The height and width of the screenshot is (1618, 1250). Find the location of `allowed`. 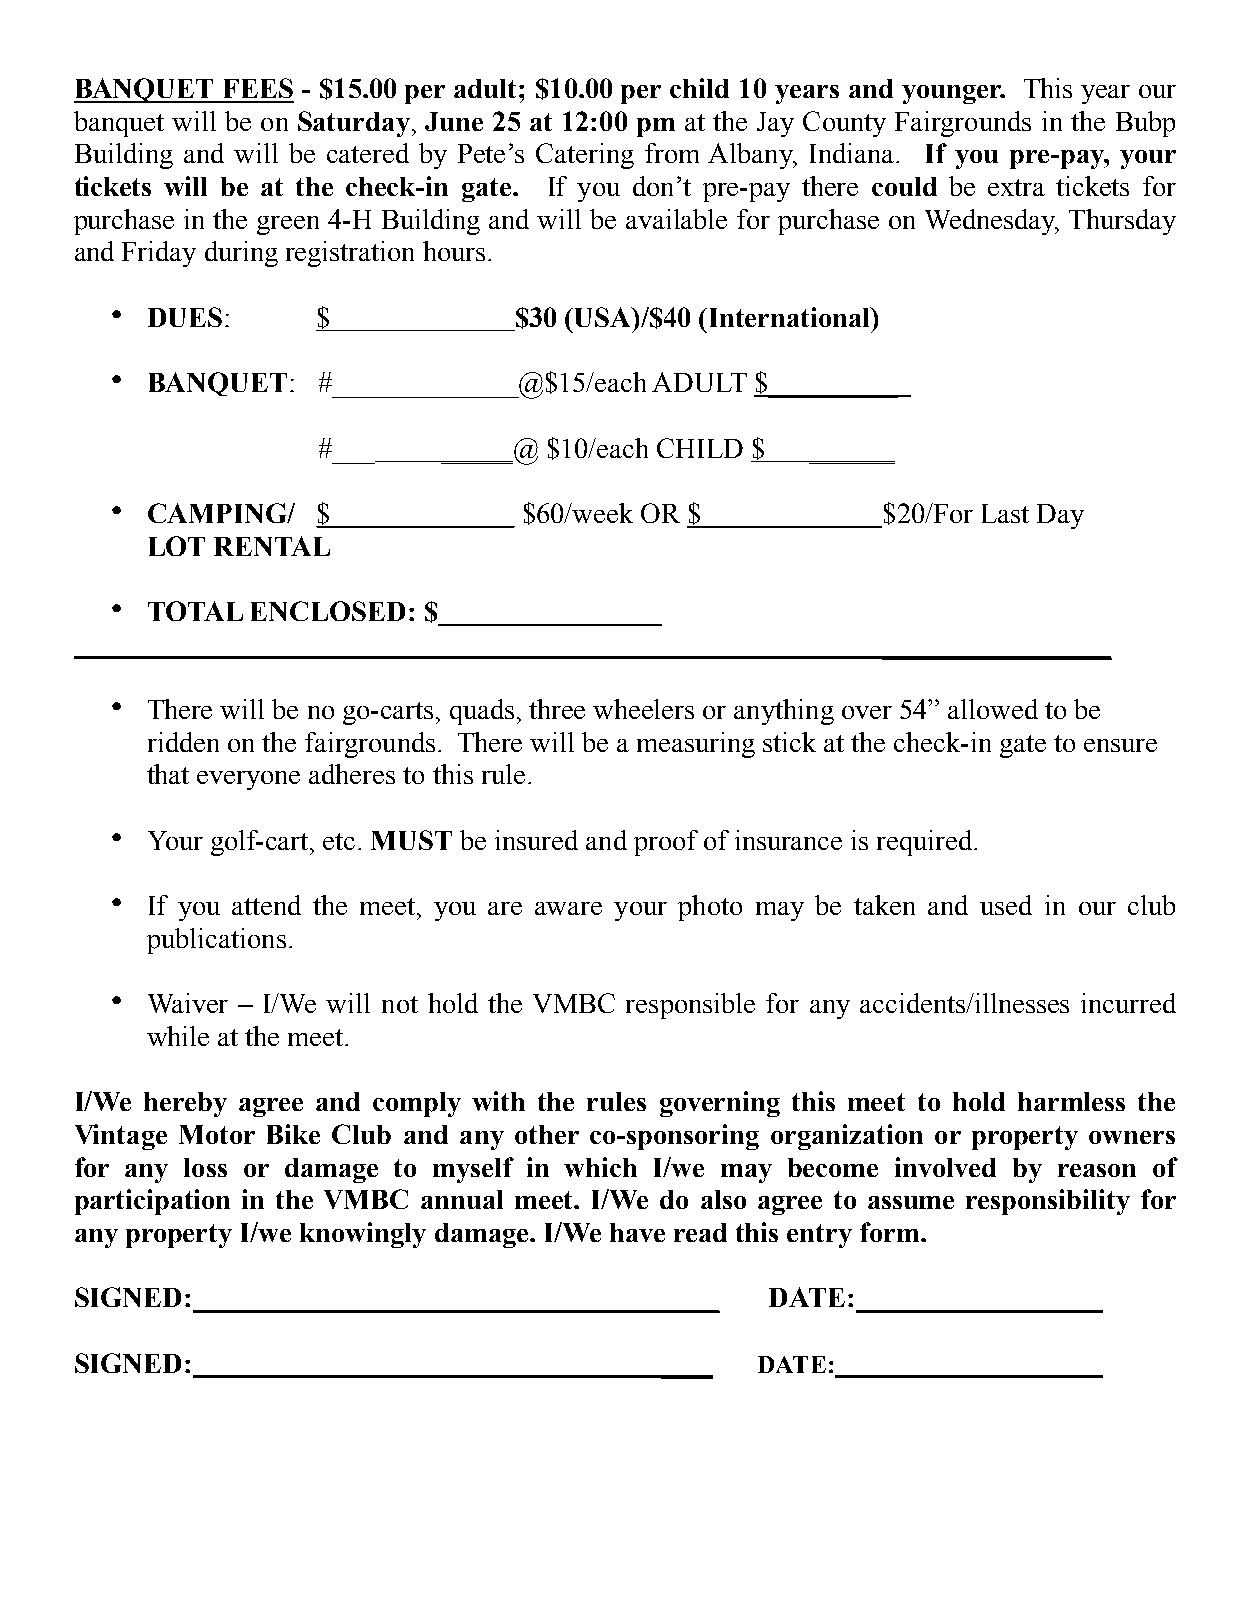

allowed is located at coordinates (993, 709).
